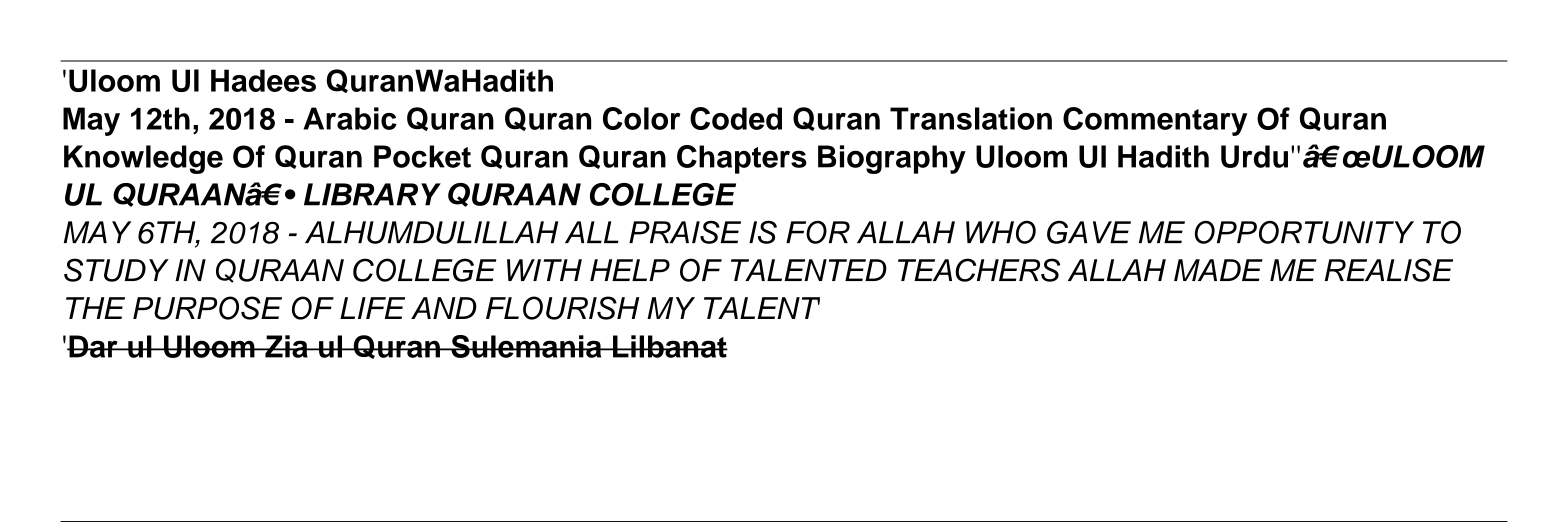 The width and height of the image is (1568, 522). I want to click on Commentary, so click(1155, 121).
